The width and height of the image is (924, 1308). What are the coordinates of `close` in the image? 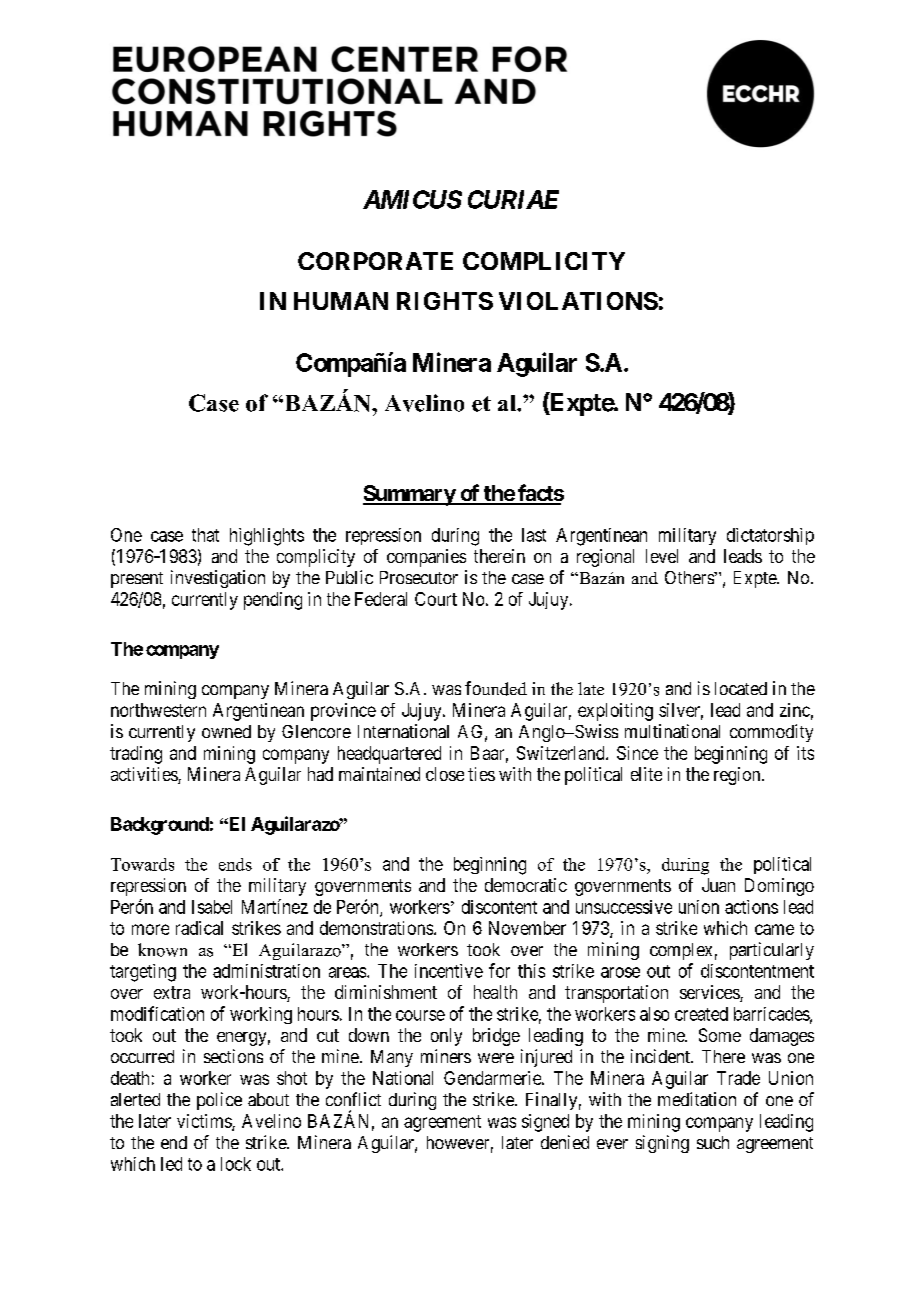 It's located at (445, 774).
